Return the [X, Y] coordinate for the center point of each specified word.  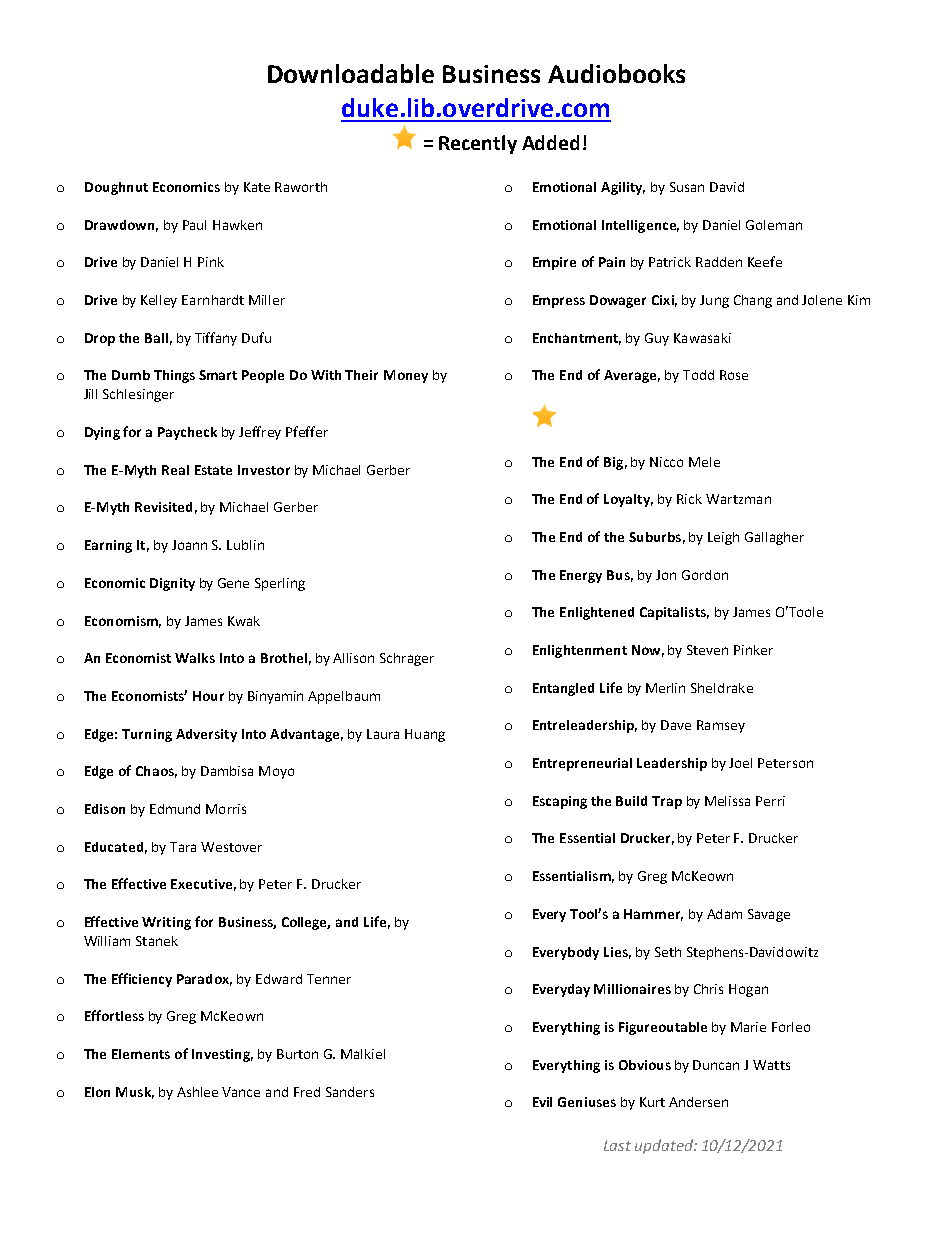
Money [406, 376]
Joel [740, 763]
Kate [257, 187]
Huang [425, 735]
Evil [542, 1102]
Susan [687, 187]
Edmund [175, 809]
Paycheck [187, 433]
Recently [478, 144]
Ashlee [197, 1092]
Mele [704, 462]
